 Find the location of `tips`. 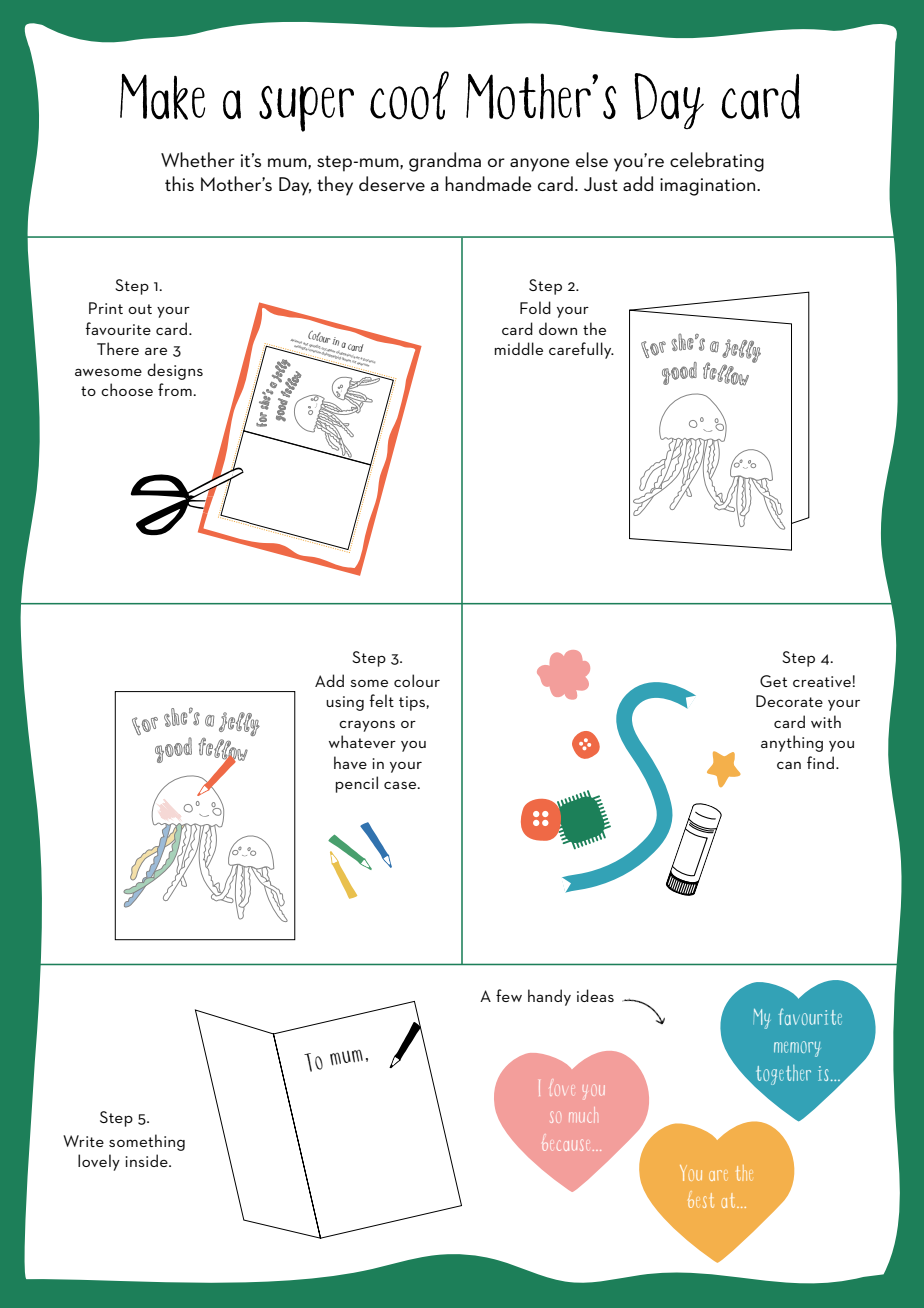

tips is located at coordinates (413, 703).
